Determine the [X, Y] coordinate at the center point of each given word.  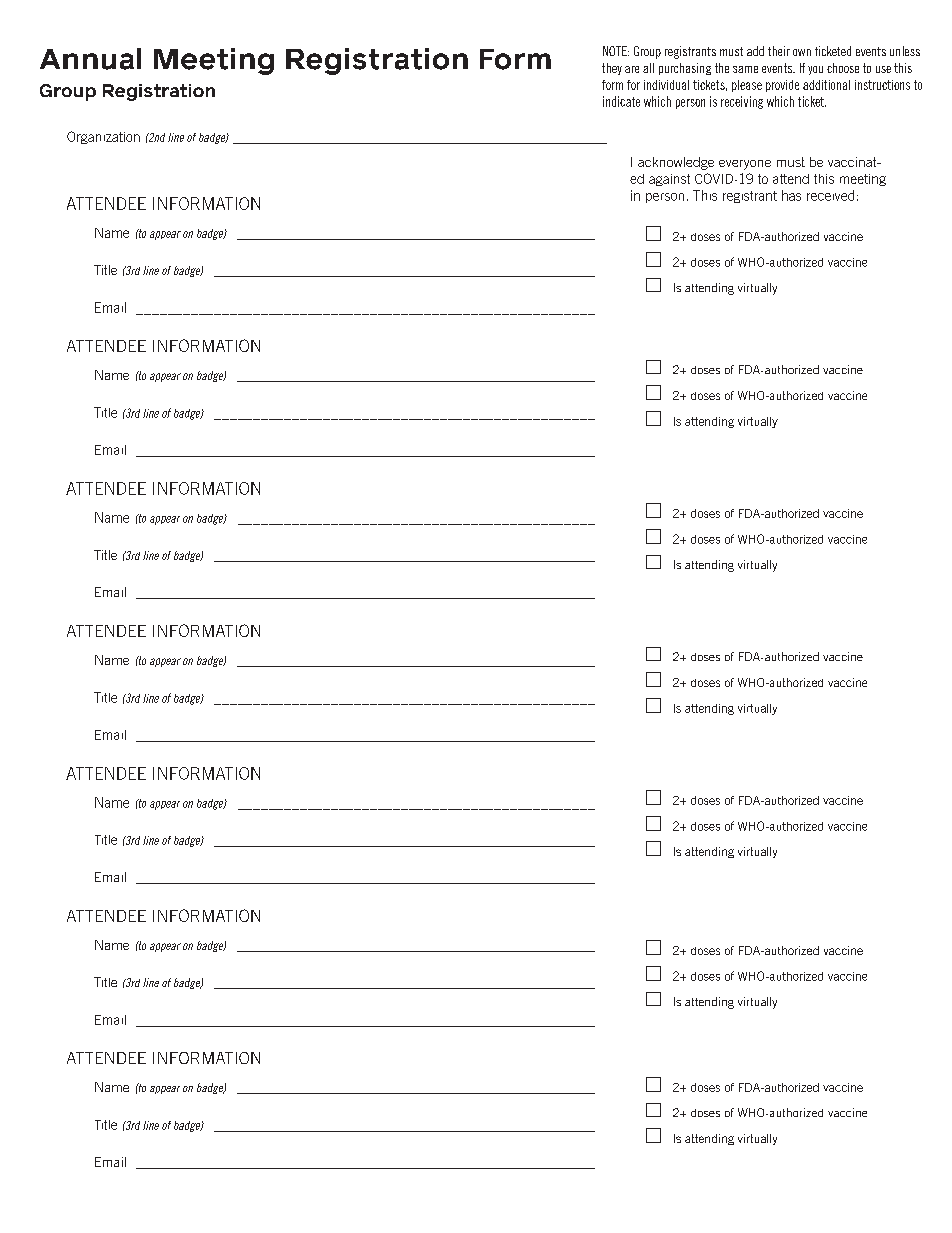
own [802, 52]
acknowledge [676, 163]
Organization [103, 137]
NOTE [616, 51]
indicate [621, 101]
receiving [742, 102]
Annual [90, 59]
